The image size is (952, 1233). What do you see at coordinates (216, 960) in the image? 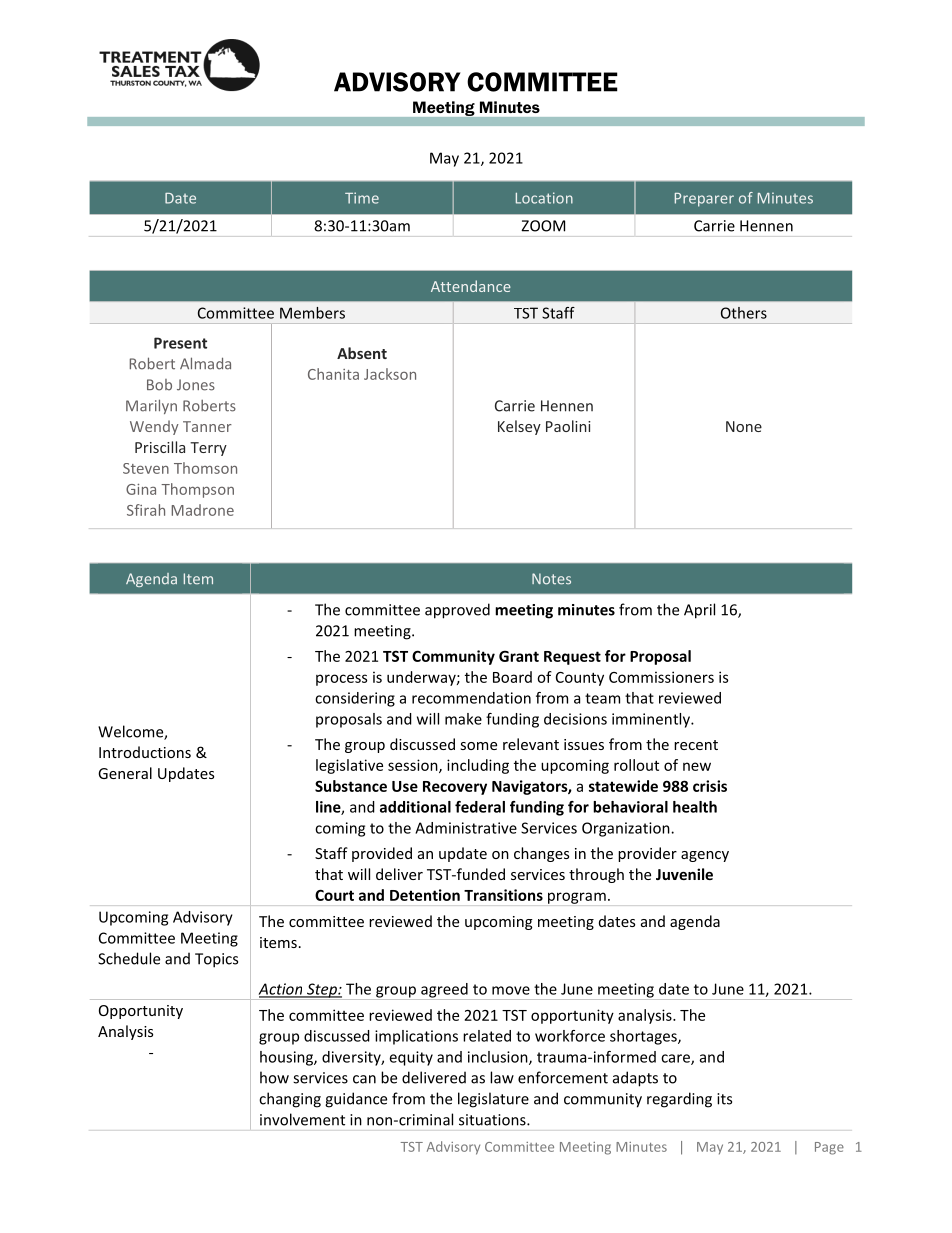
I see `Topics` at bounding box center [216, 960].
